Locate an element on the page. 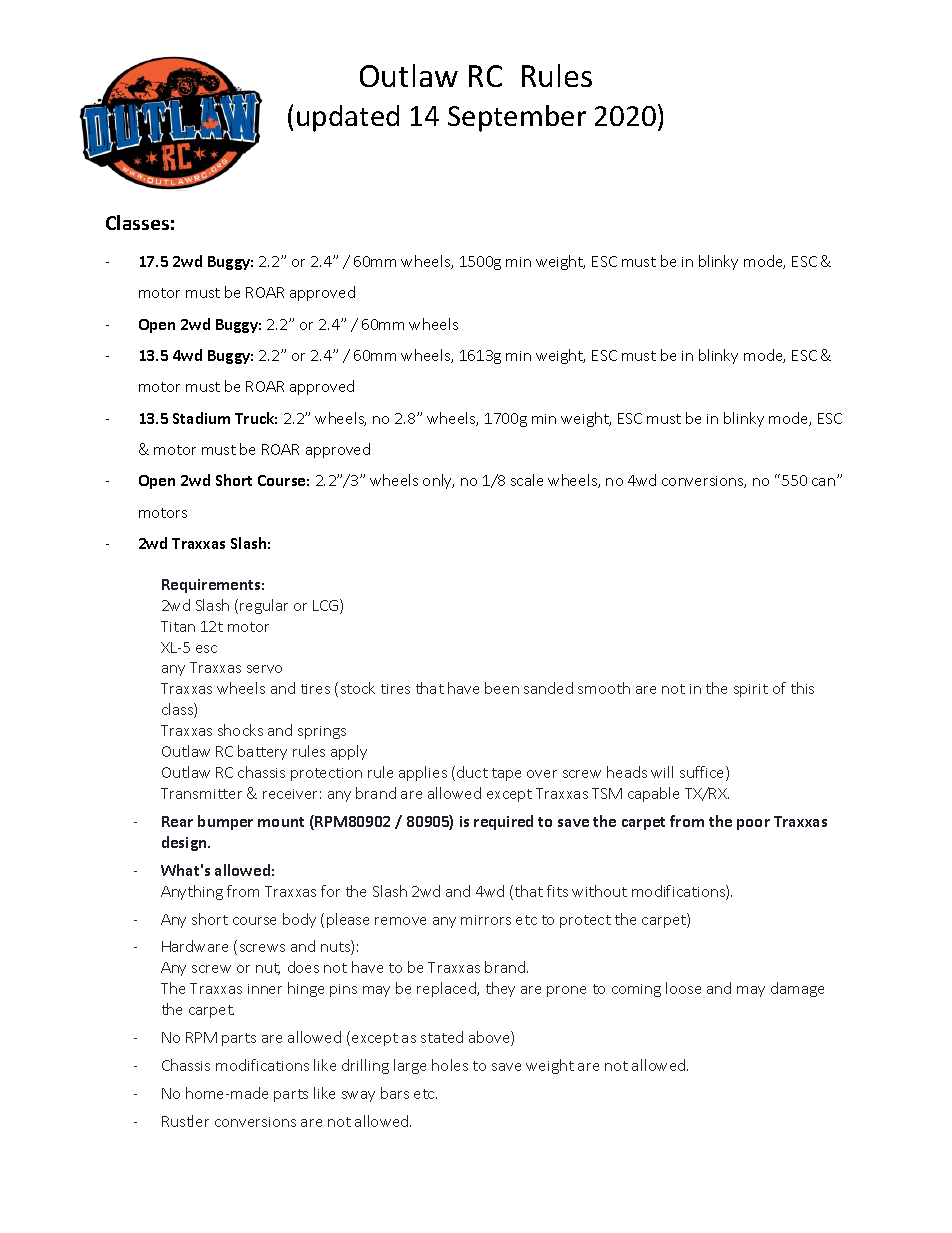 The image size is (952, 1233). poor is located at coordinates (753, 824).
